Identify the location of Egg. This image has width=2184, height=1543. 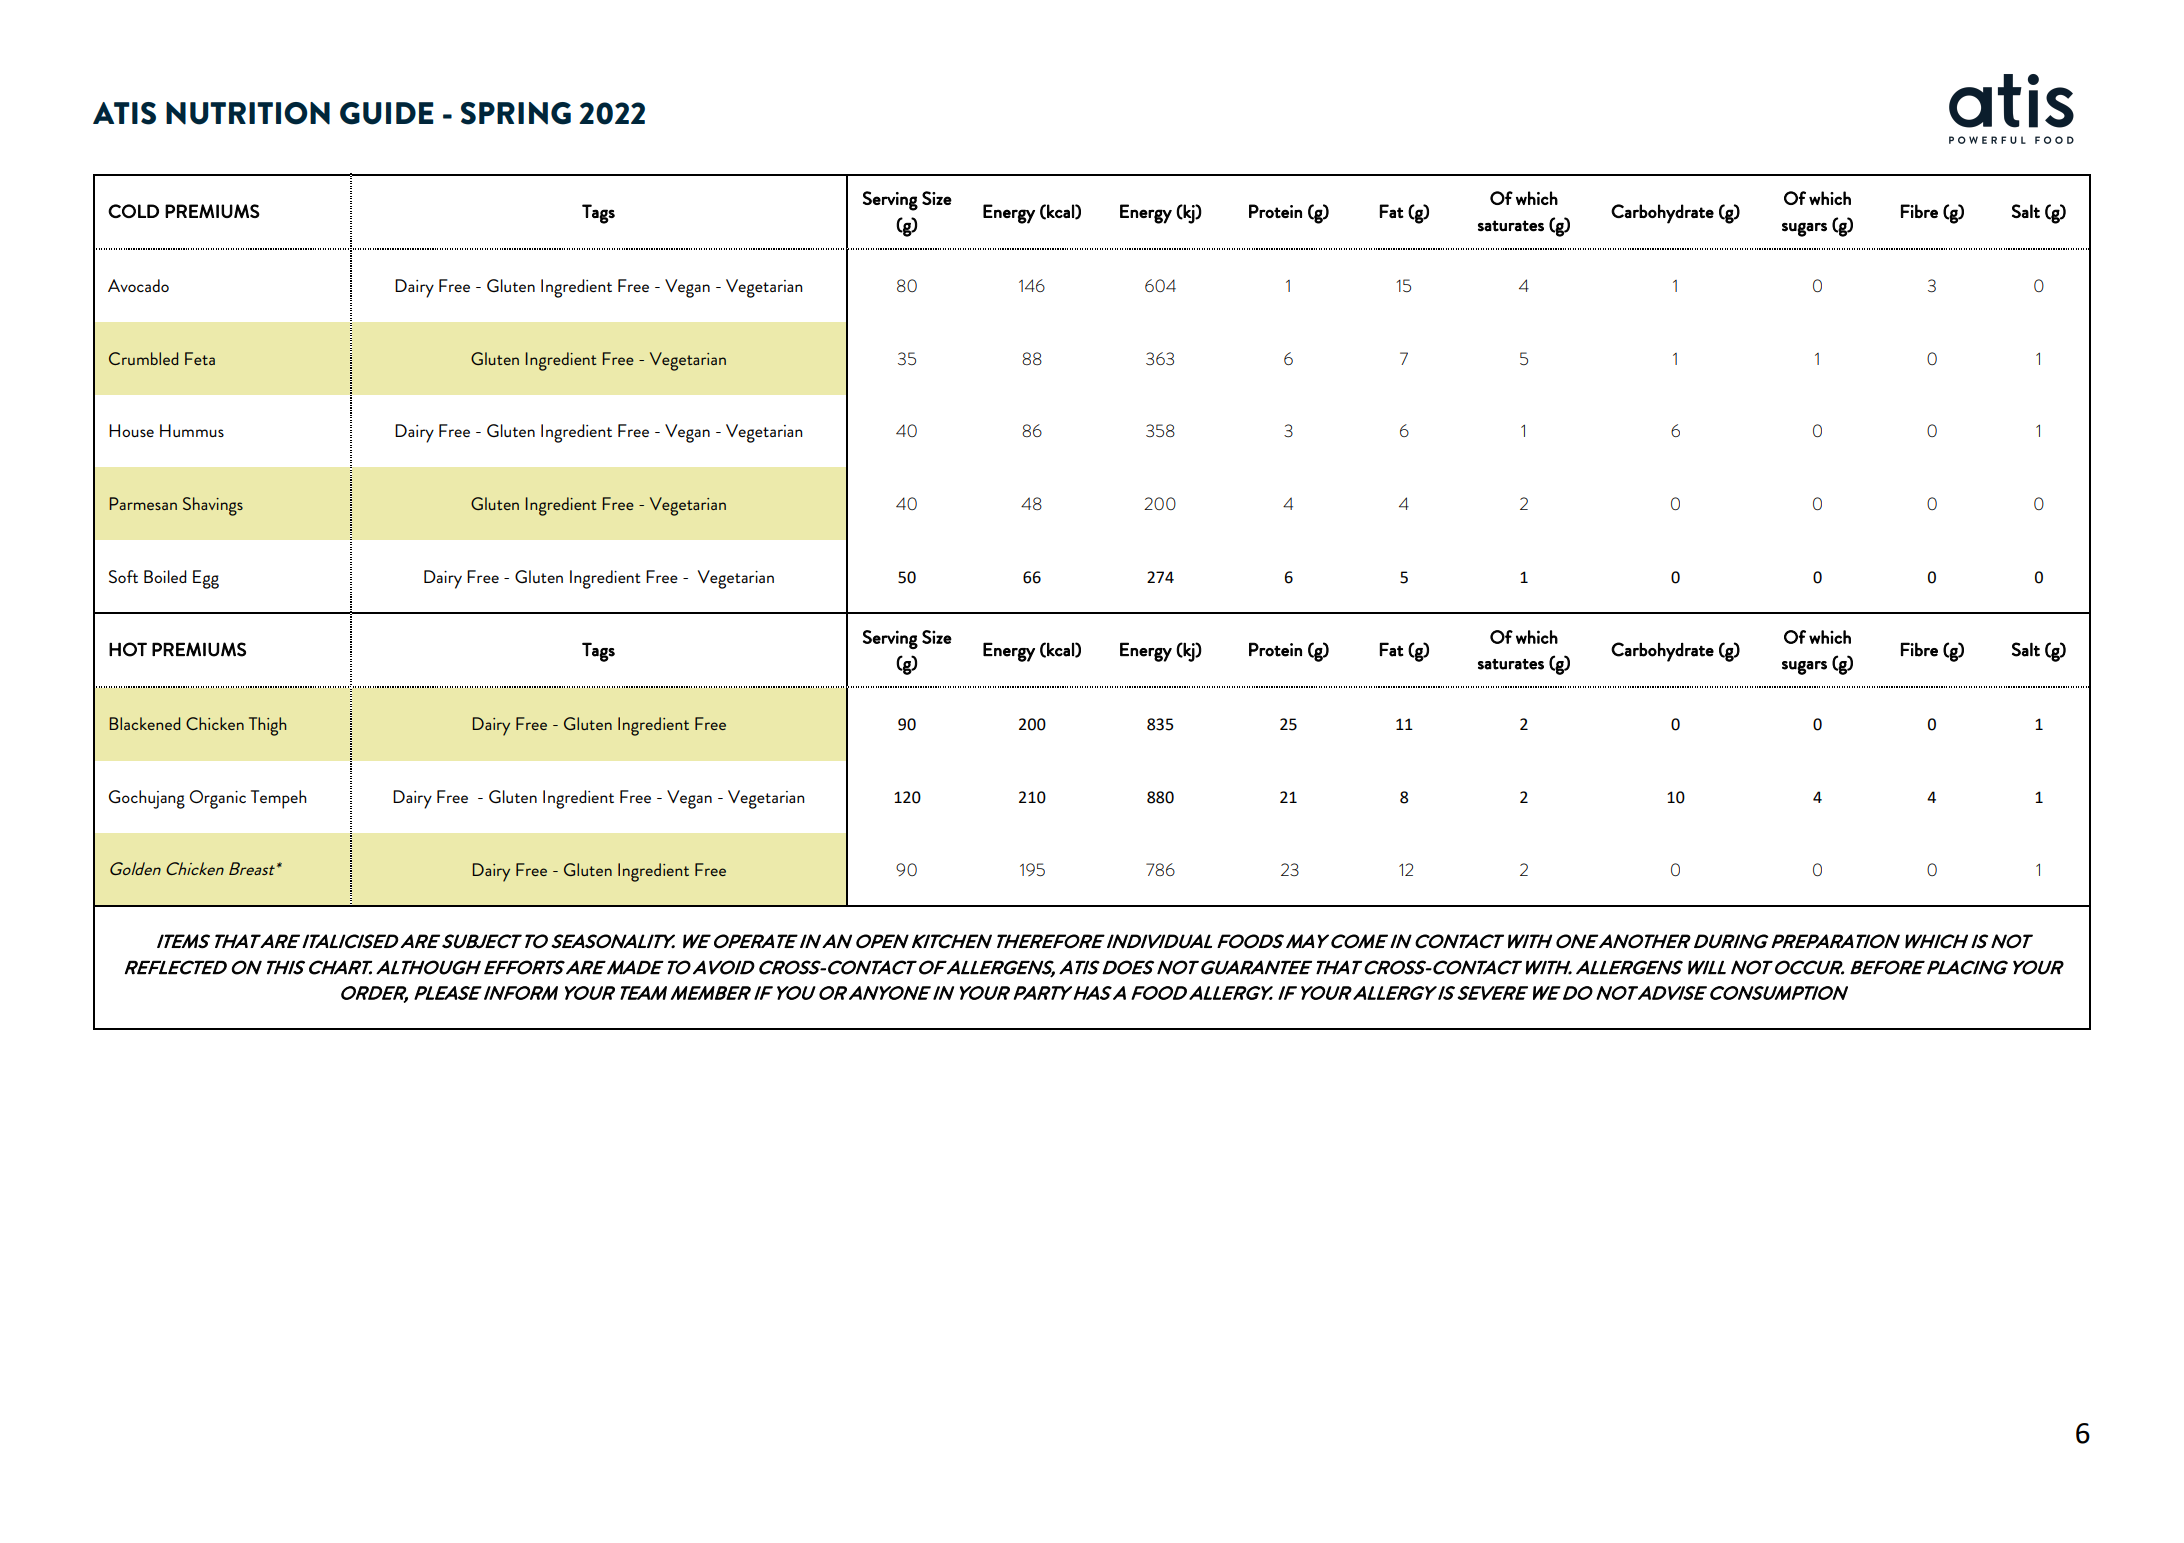
(206, 579).
